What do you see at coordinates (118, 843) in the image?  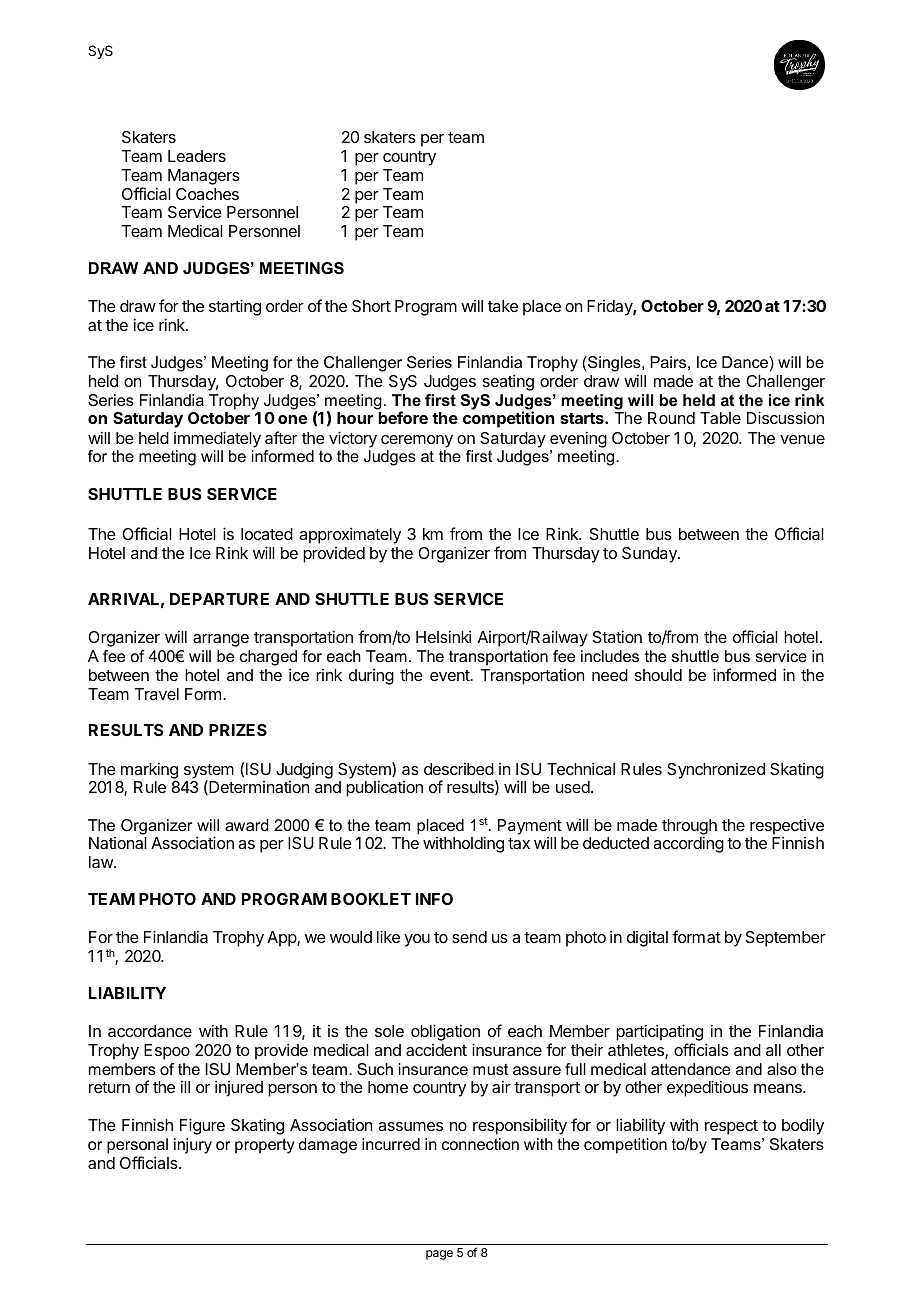 I see `National` at bounding box center [118, 843].
